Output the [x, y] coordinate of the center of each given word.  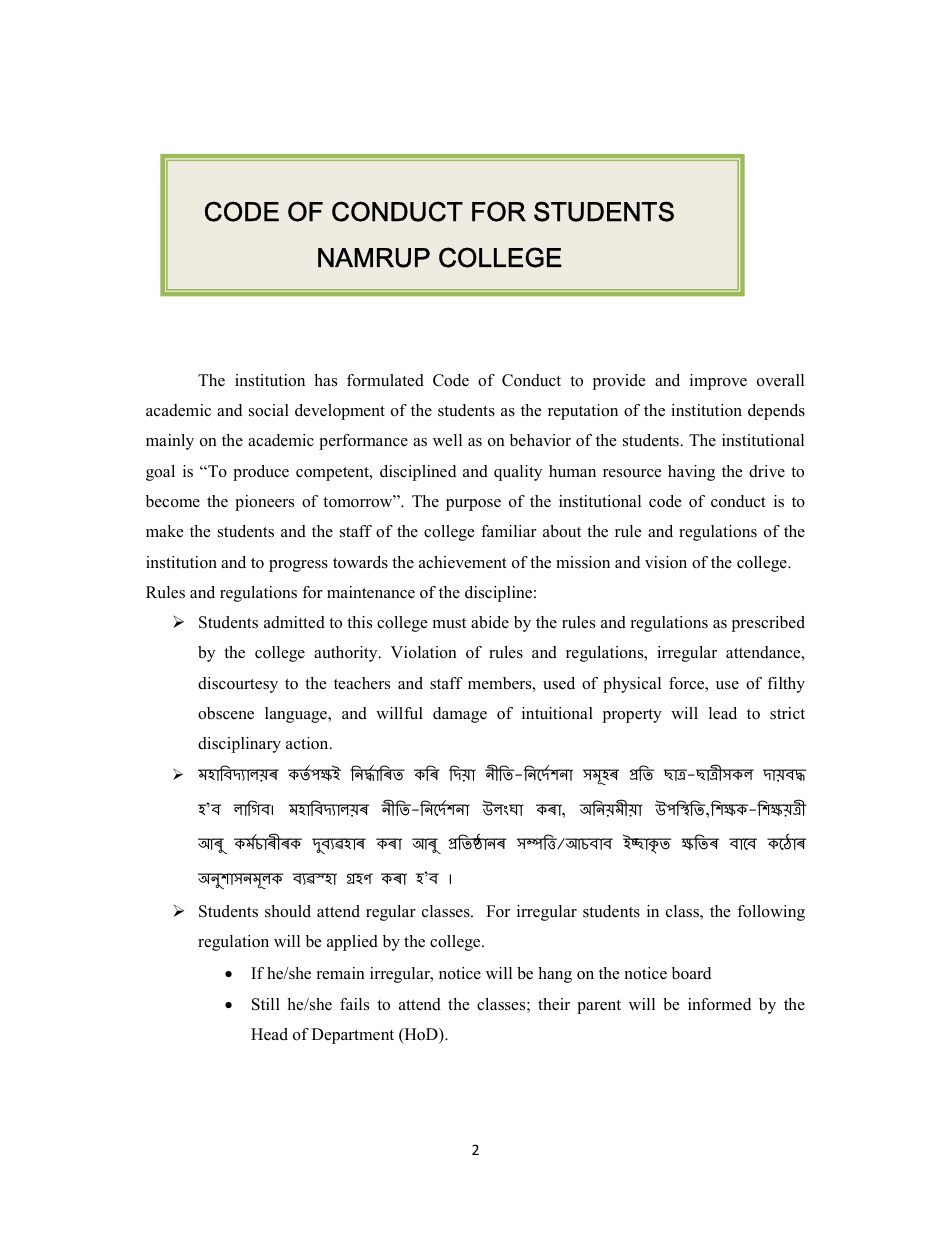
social [269, 410]
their [554, 1004]
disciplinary [239, 745]
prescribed [768, 624]
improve [718, 382]
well [447, 440]
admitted [294, 622]
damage [460, 715]
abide [490, 622]
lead [723, 713]
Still [266, 1004]
